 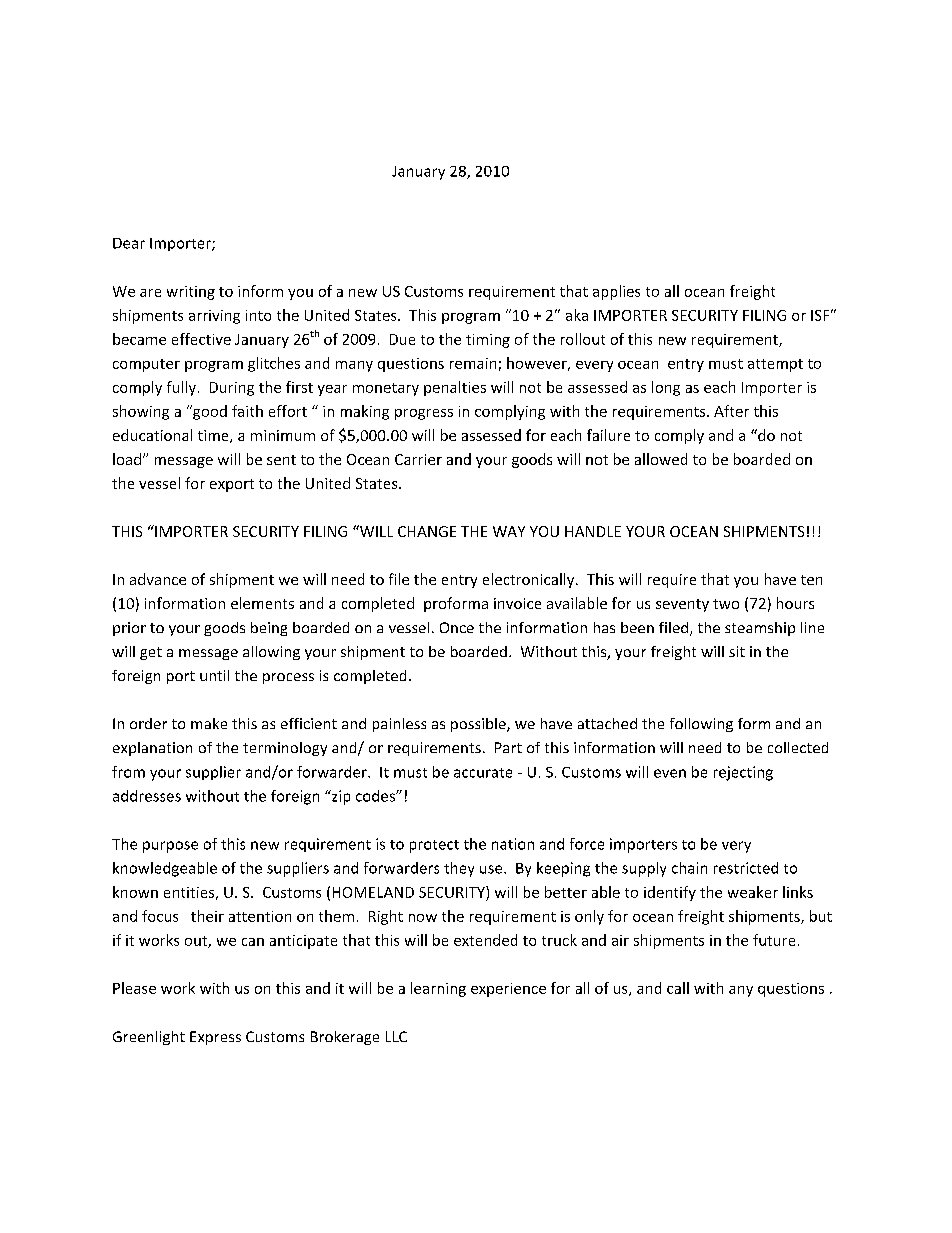 What do you see at coordinates (488, 341) in the screenshot?
I see `timing` at bounding box center [488, 341].
